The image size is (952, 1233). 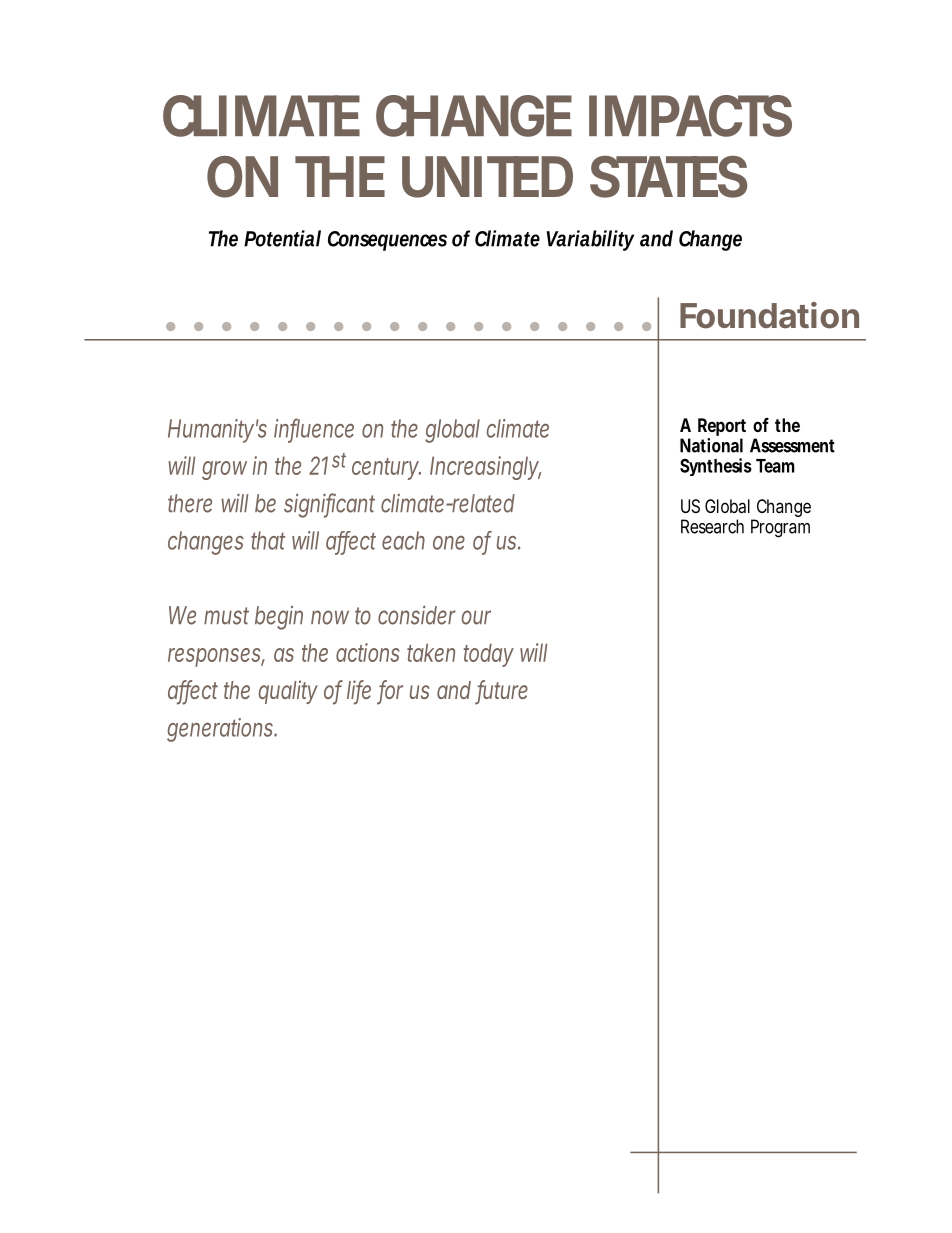 What do you see at coordinates (221, 730) in the screenshot?
I see `generations` at bounding box center [221, 730].
